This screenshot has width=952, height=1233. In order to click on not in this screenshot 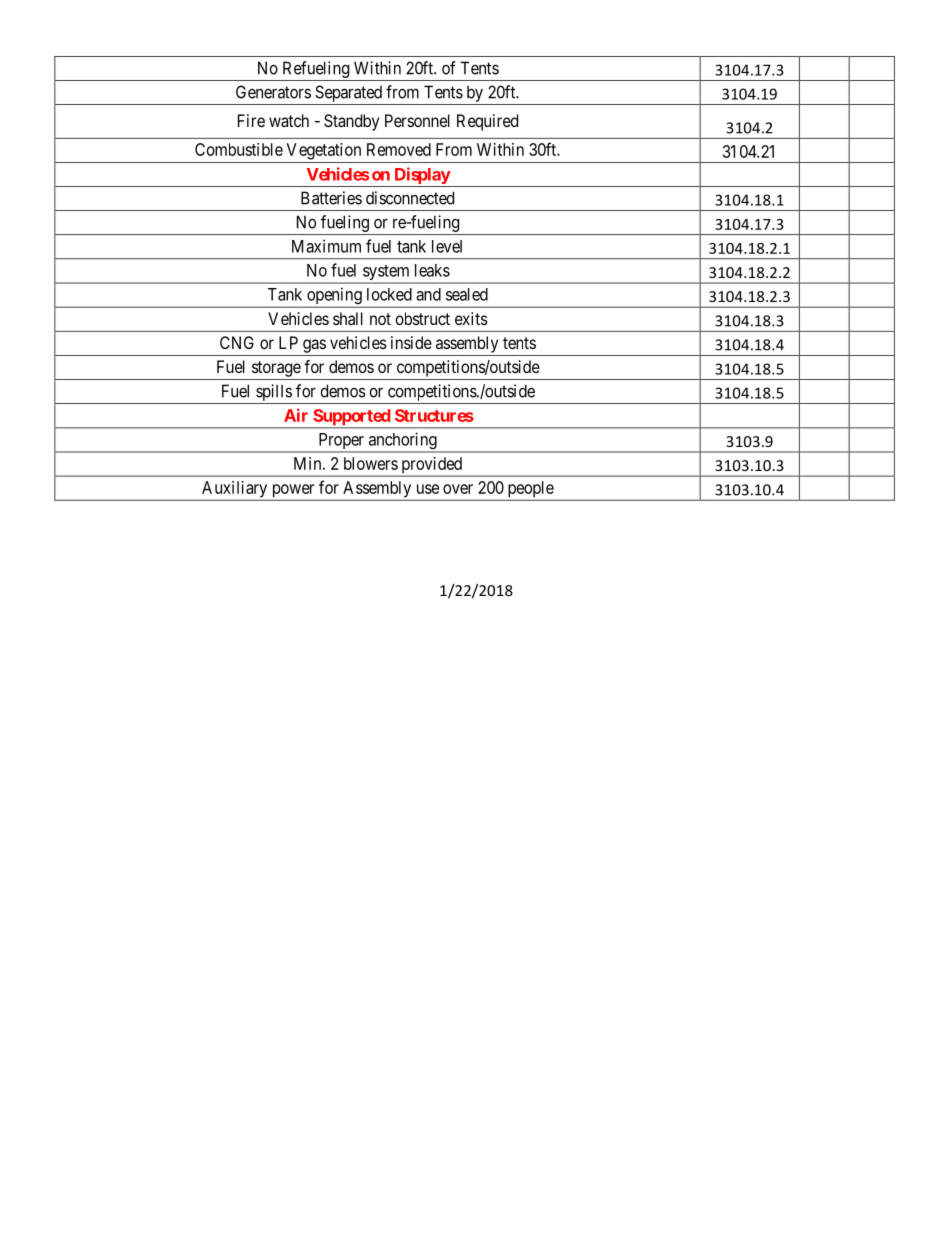, I will do `click(380, 319)`.
